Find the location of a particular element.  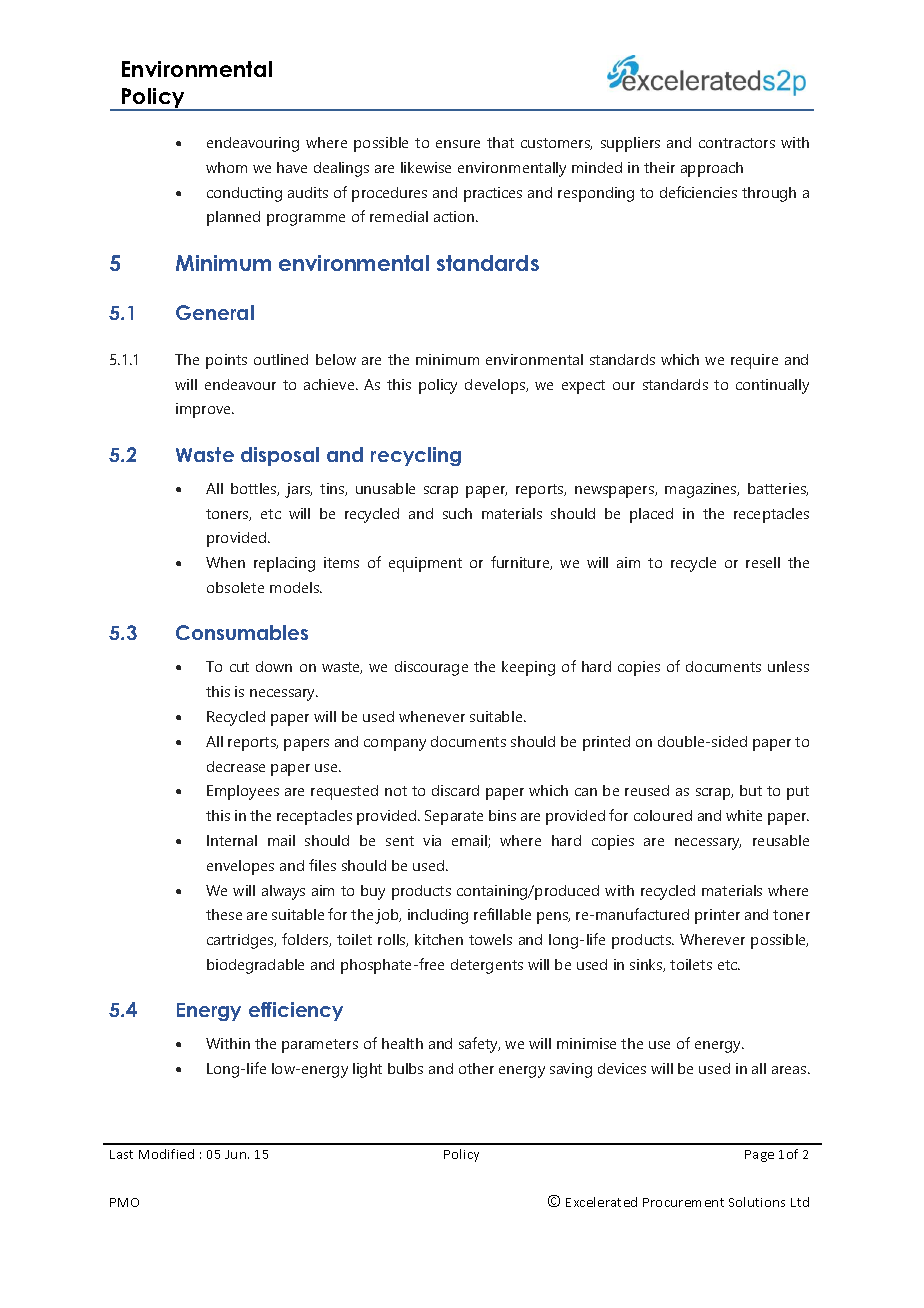

approach is located at coordinates (712, 169).
